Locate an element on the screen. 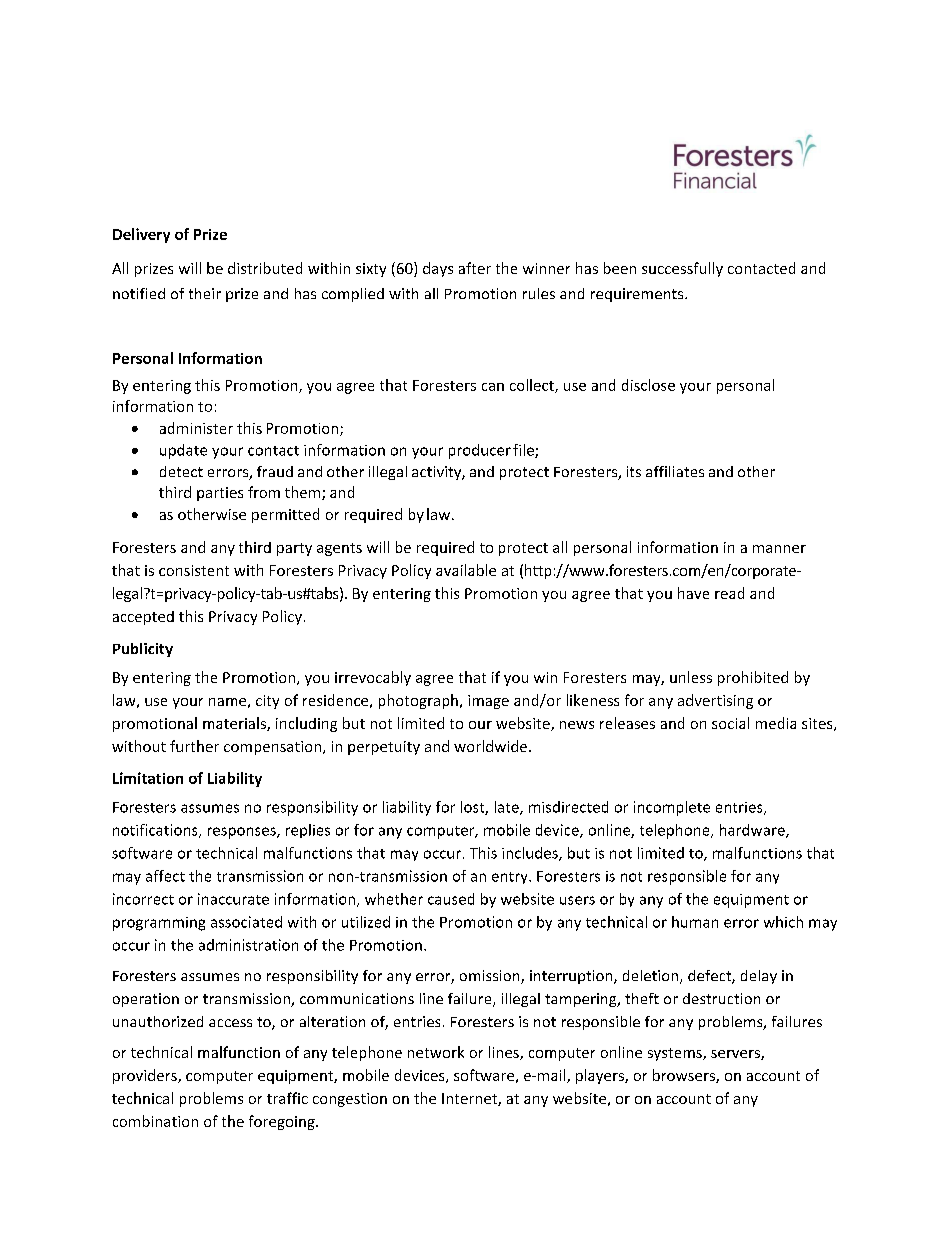  distributed is located at coordinates (265, 268).
